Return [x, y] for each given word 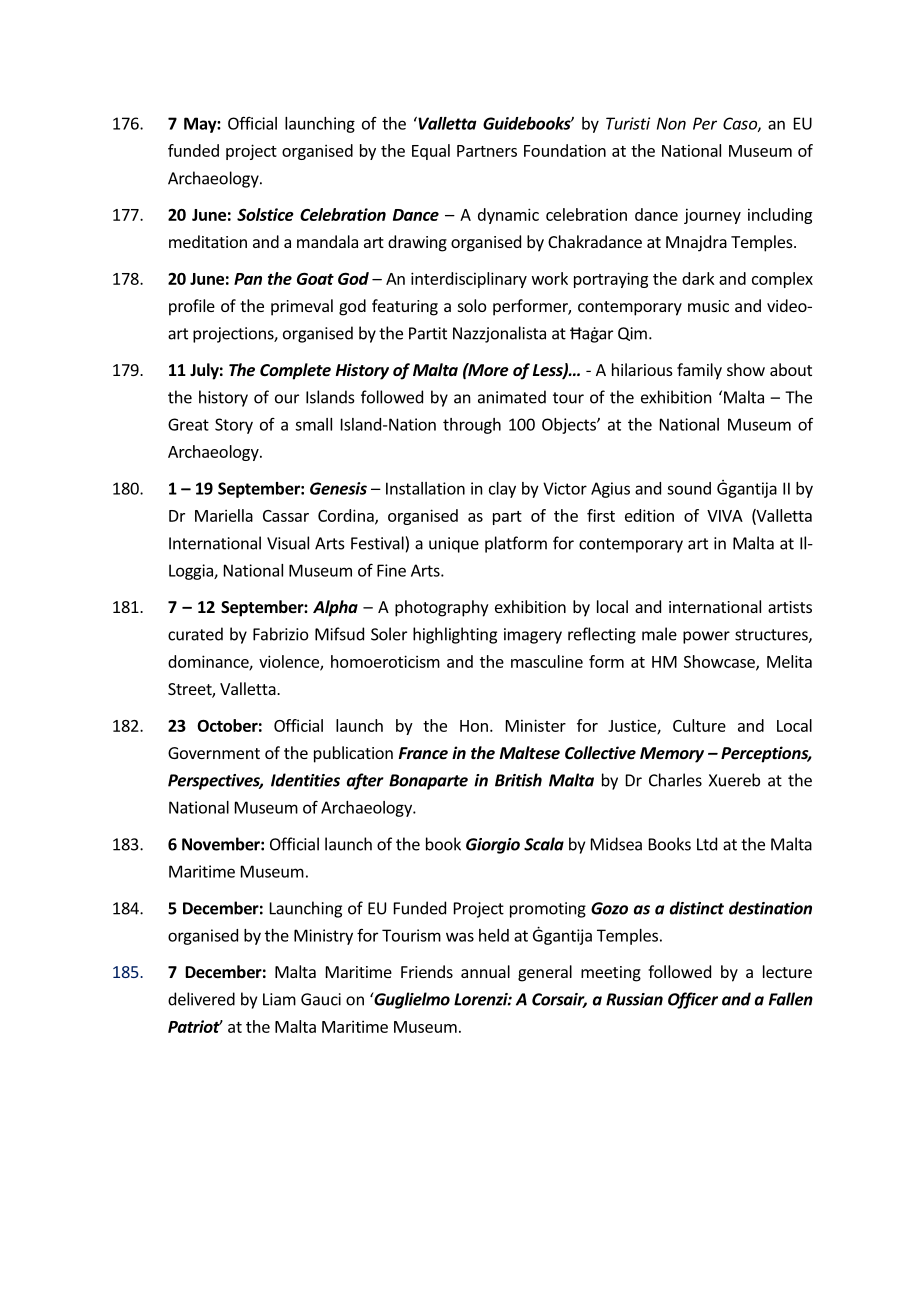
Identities [305, 780]
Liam [279, 999]
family [699, 371]
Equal [431, 152]
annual [485, 971]
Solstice [265, 214]
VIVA [725, 516]
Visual [288, 543]
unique [454, 545]
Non [671, 123]
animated [512, 397]
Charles [675, 780]
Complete [295, 371]
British [518, 780]
